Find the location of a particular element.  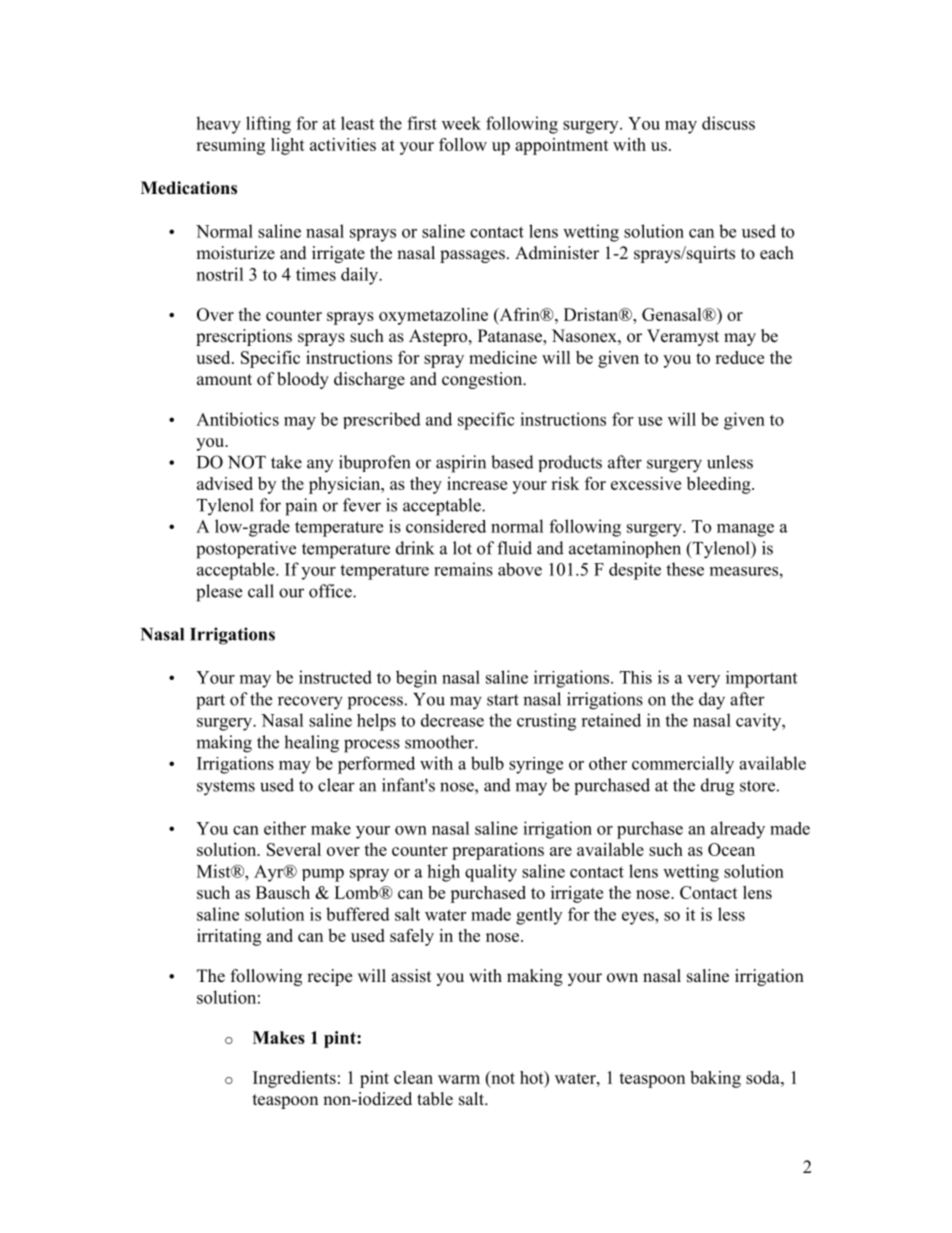

Ingredients is located at coordinates (294, 1079).
